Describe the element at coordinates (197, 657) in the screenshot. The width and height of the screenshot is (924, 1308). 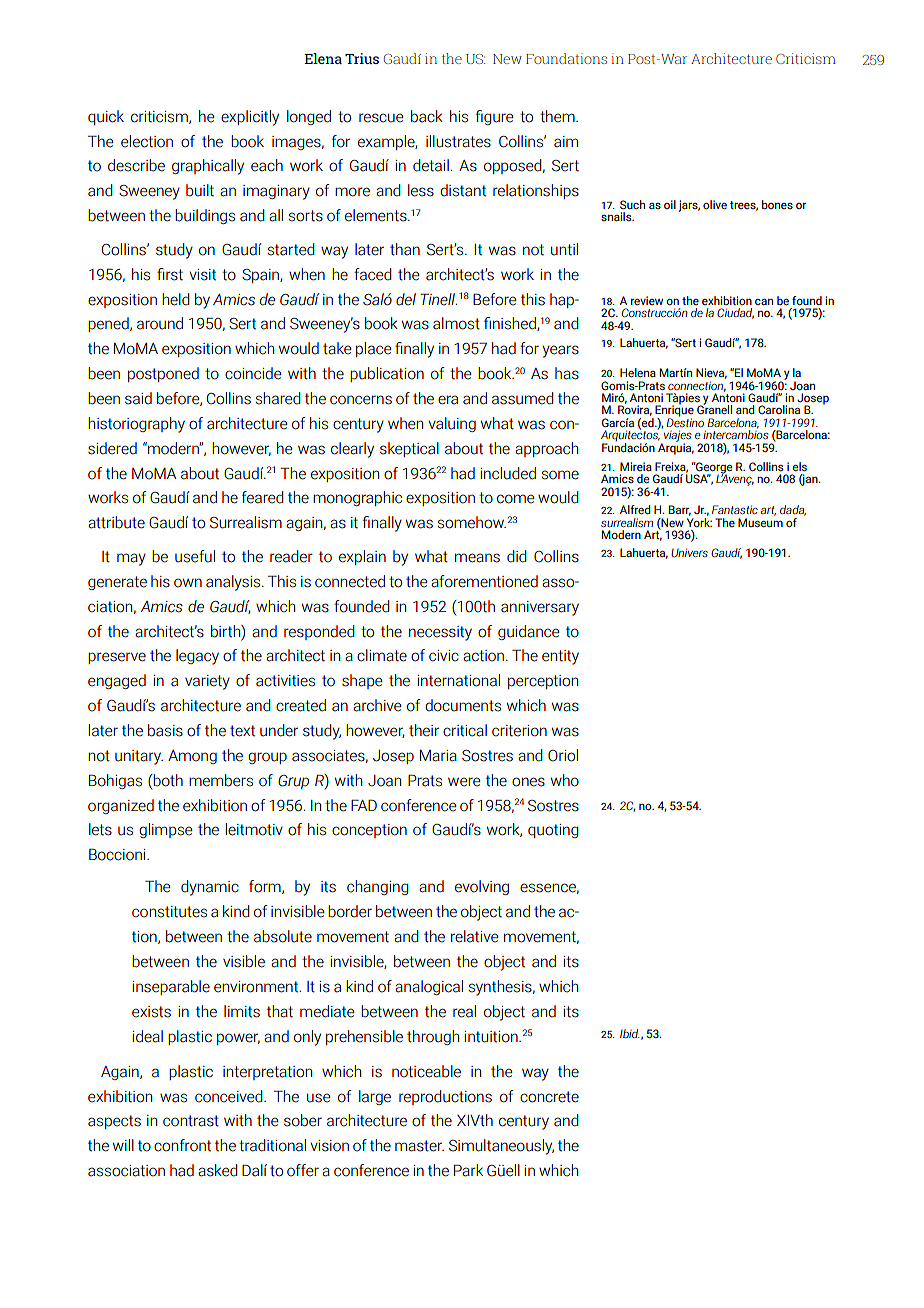
I see `legacy` at that location.
